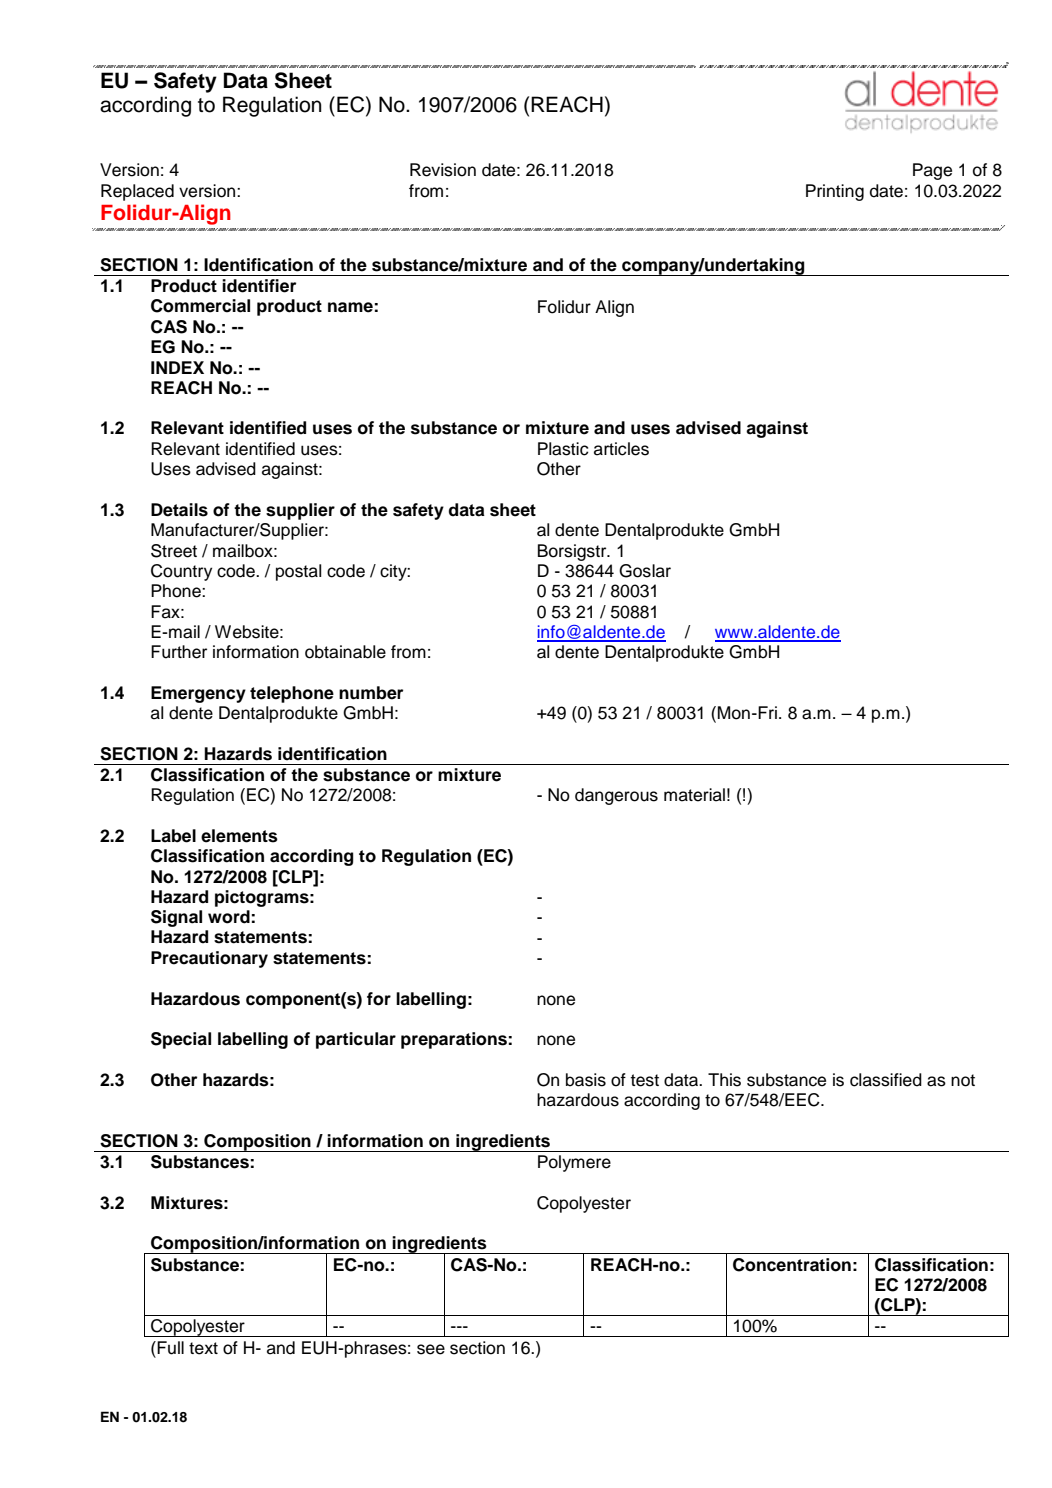 The image size is (1052, 1488). I want to click on Replaced, so click(137, 192).
